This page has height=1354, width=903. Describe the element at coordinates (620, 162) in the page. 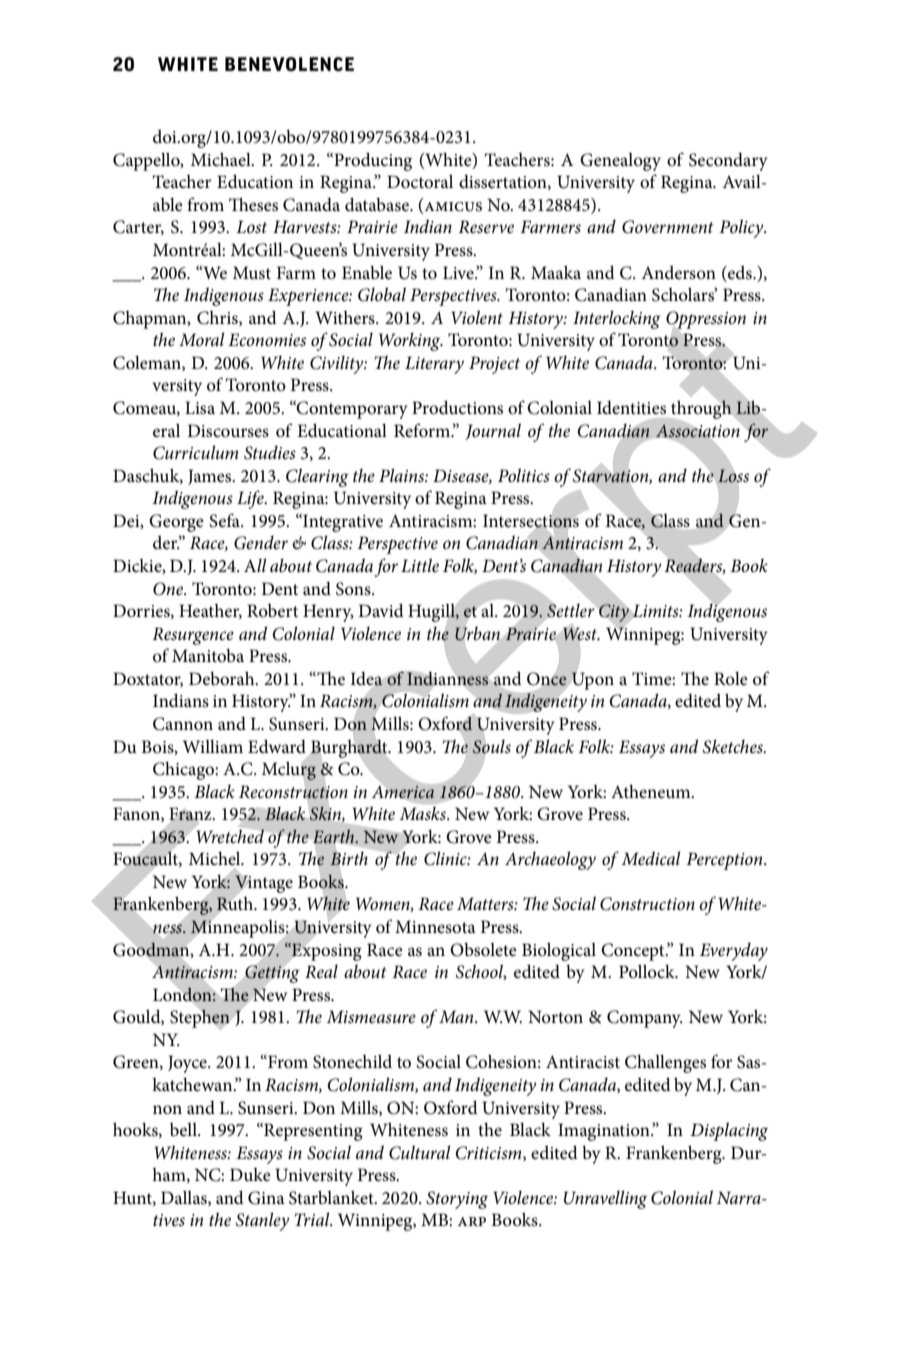

I see `Genealogy` at that location.
